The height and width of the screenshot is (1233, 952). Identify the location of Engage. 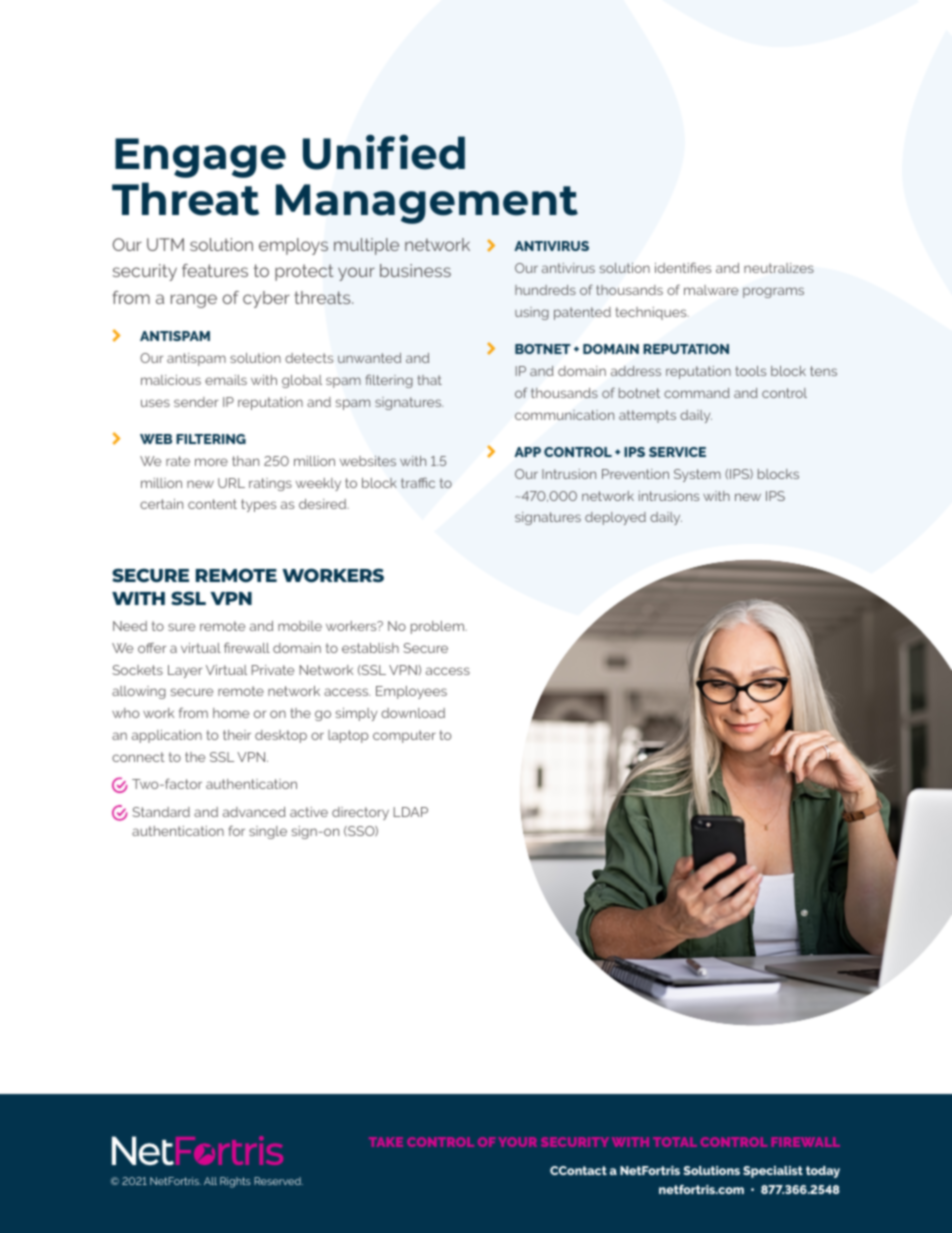
(200, 158).
